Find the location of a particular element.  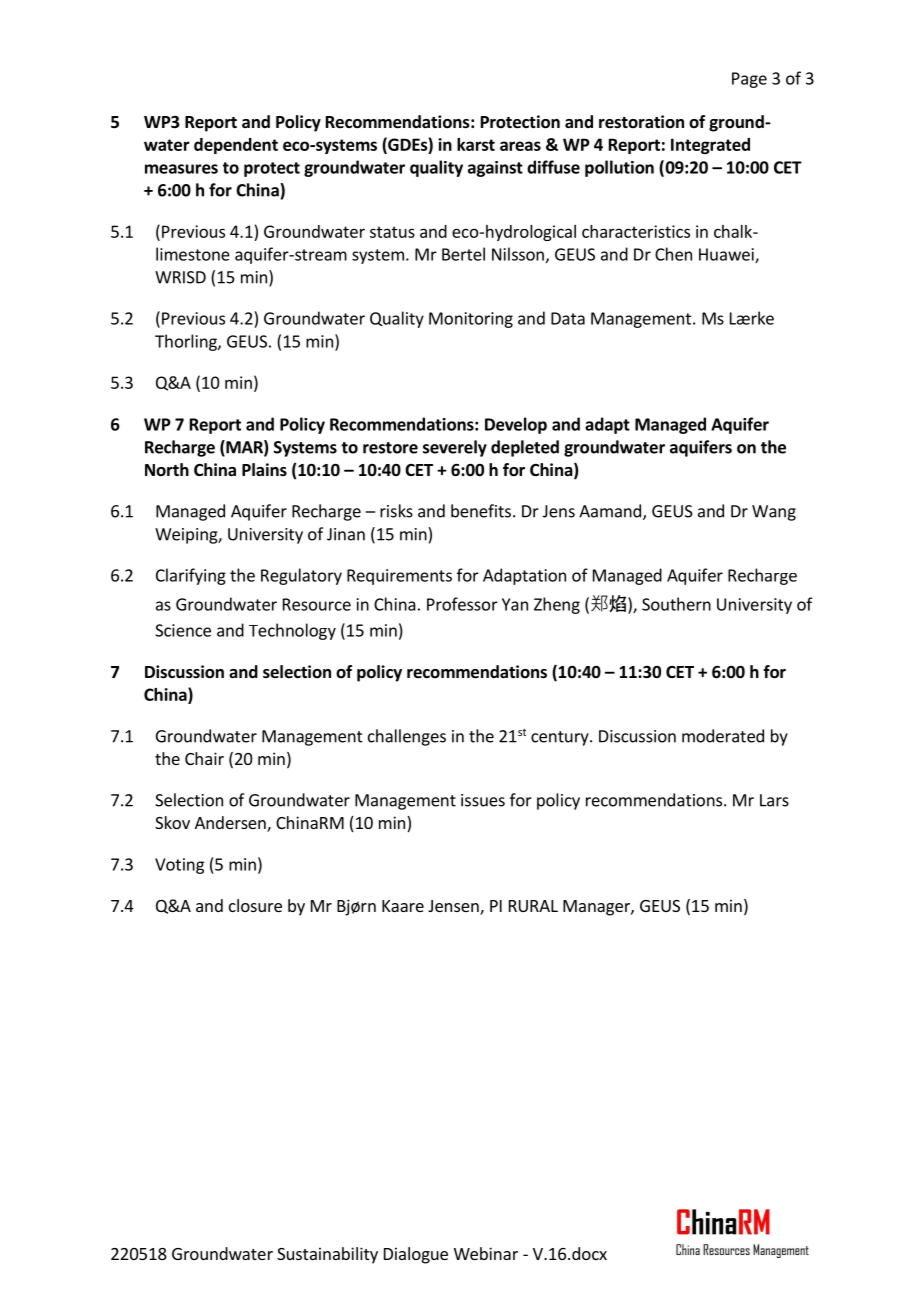

karst is located at coordinates (476, 144).
